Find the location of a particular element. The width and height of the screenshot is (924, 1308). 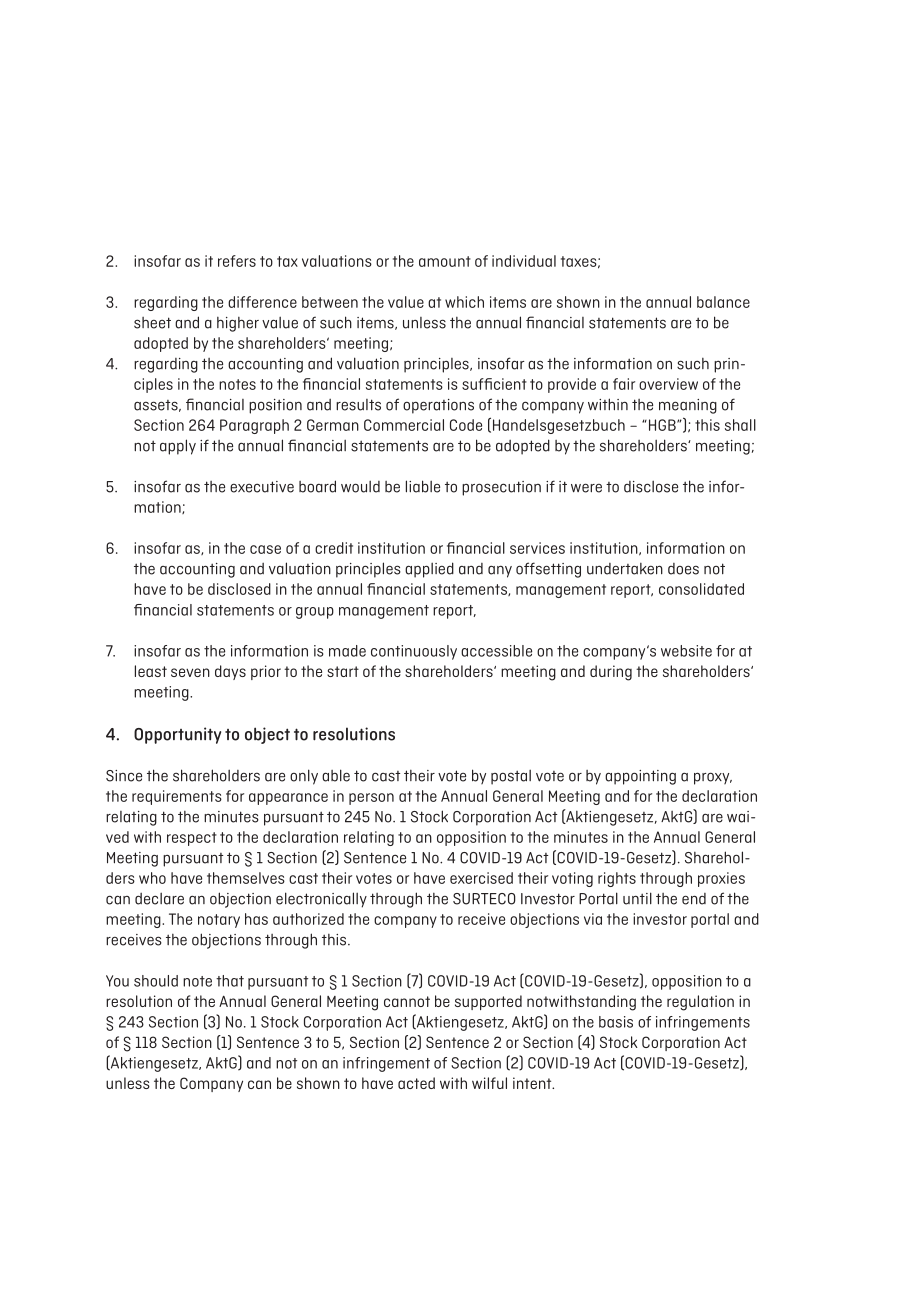

refers is located at coordinates (237, 261).
